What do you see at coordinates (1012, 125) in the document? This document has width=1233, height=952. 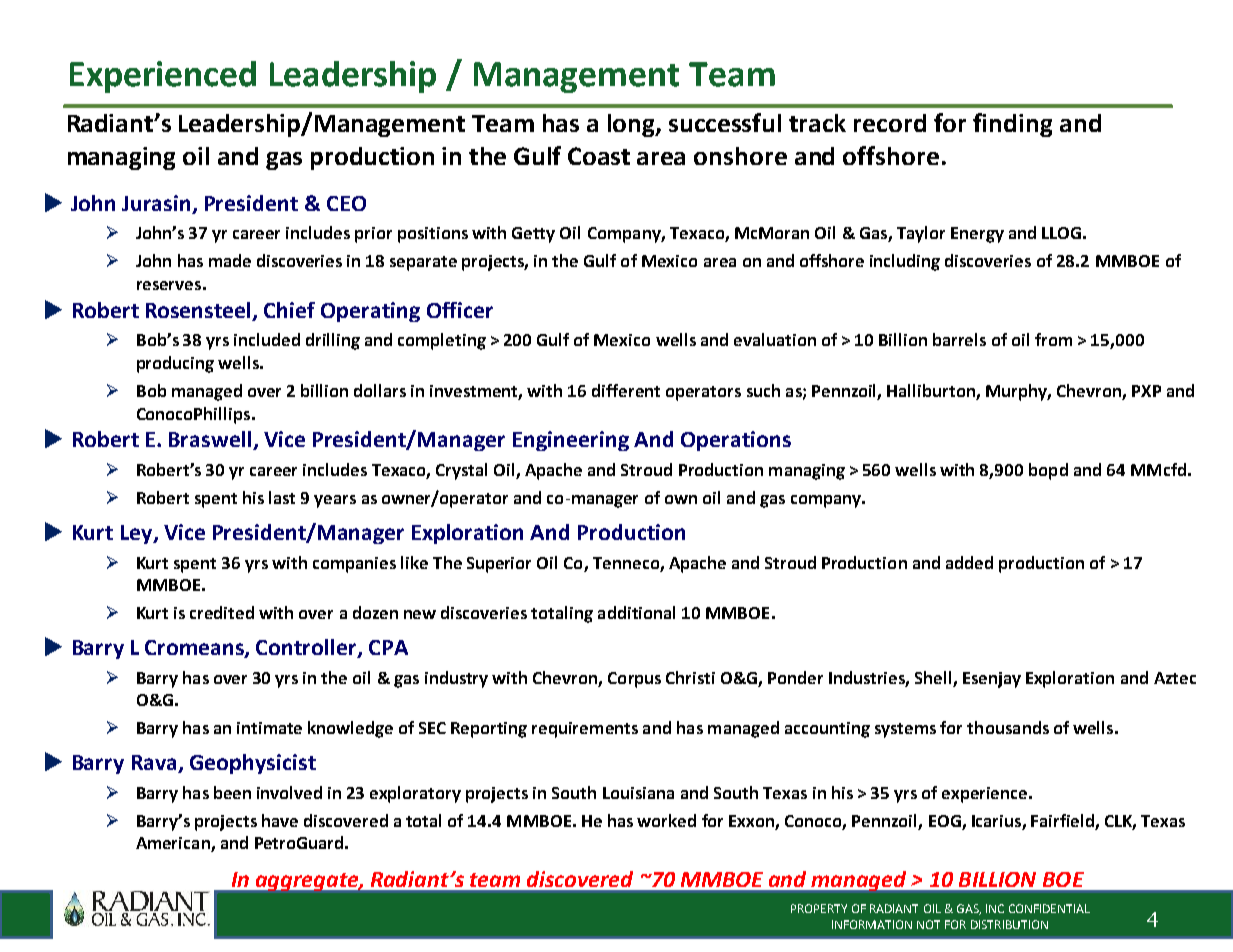 I see `finding` at bounding box center [1012, 125].
